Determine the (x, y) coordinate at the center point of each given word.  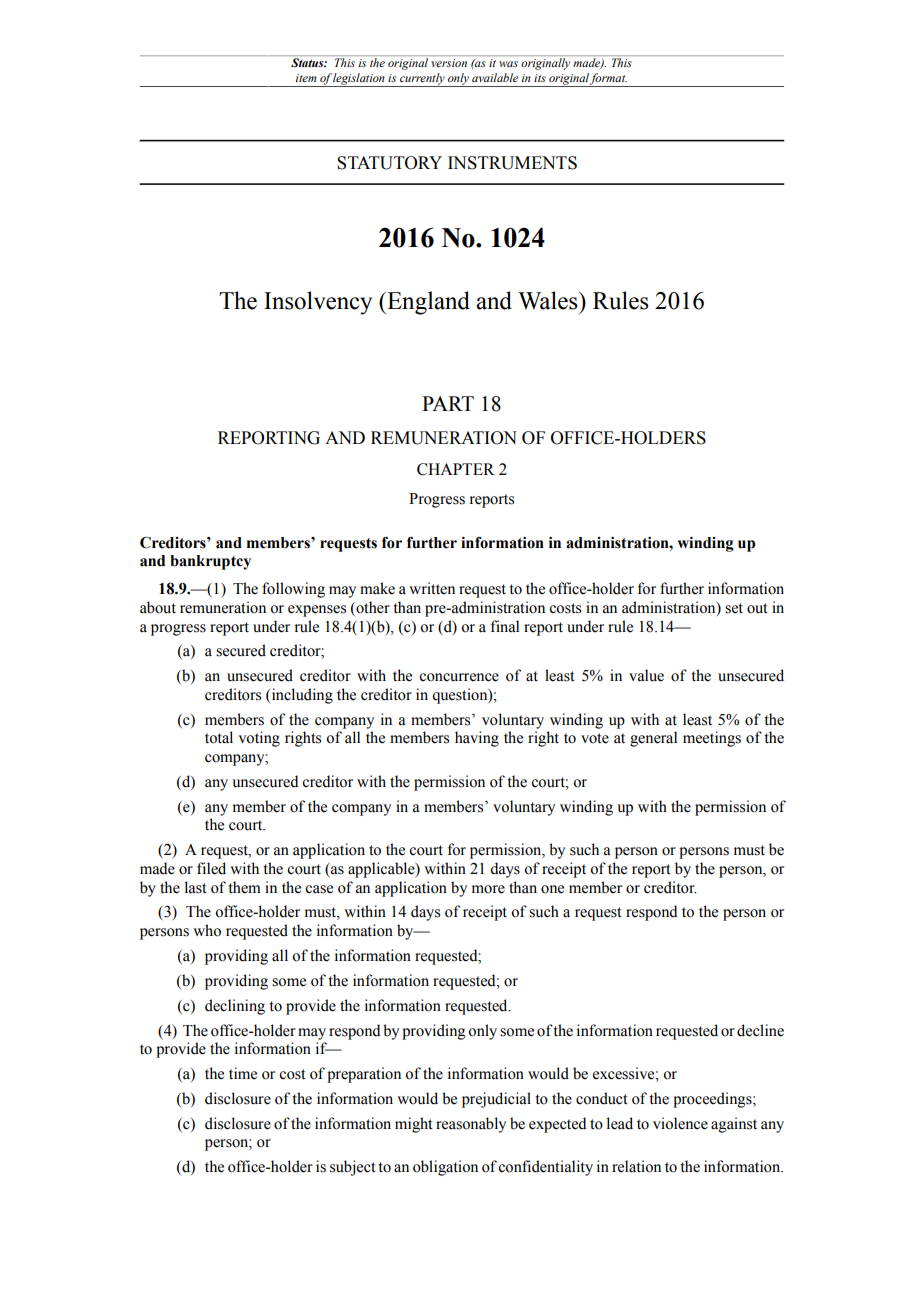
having (477, 739)
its (540, 78)
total (219, 737)
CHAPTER (456, 469)
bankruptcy (210, 562)
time (243, 1073)
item (306, 78)
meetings (712, 739)
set (734, 608)
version (449, 63)
